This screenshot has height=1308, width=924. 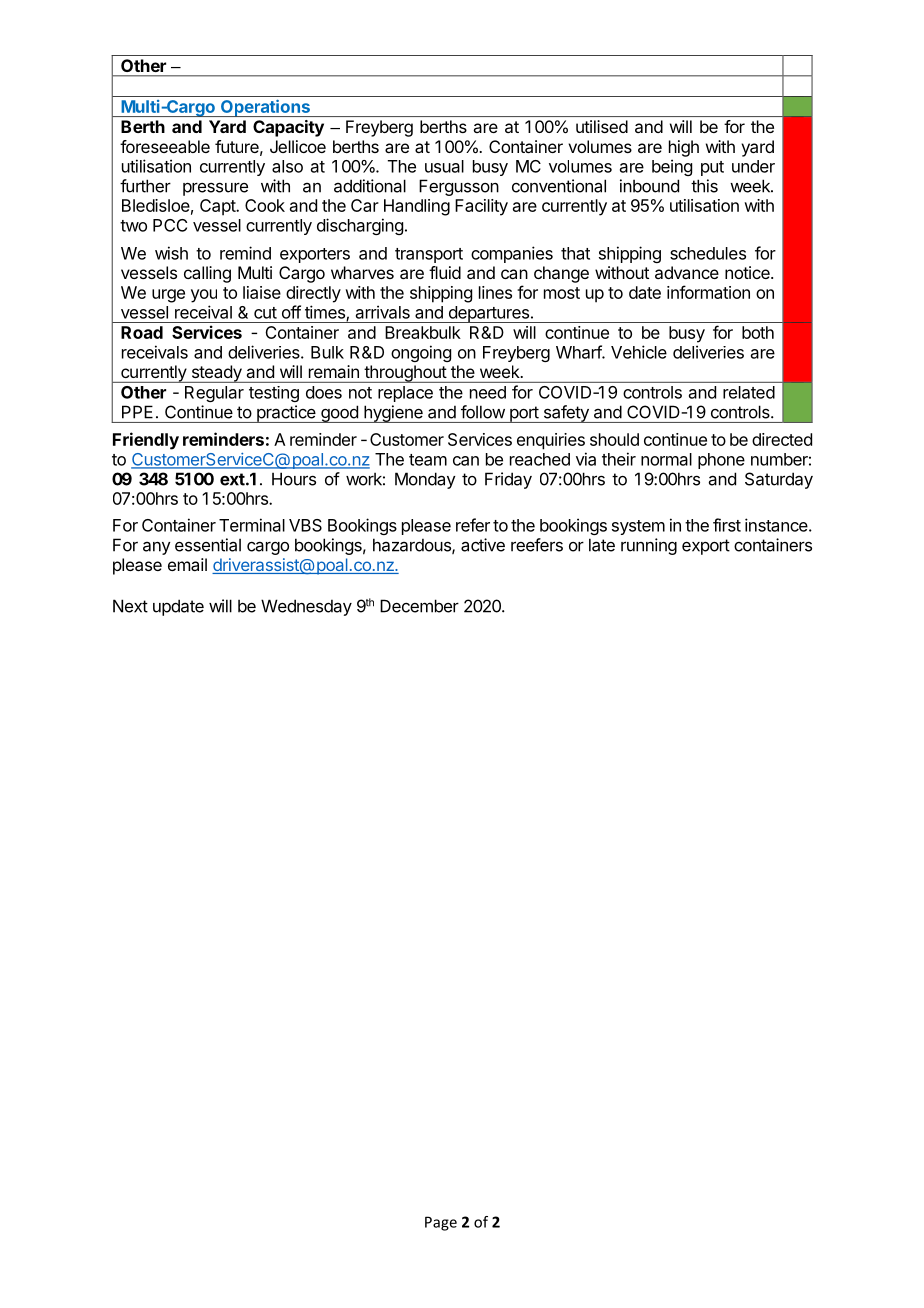 What do you see at coordinates (444, 166) in the screenshot?
I see `usual` at bounding box center [444, 166].
